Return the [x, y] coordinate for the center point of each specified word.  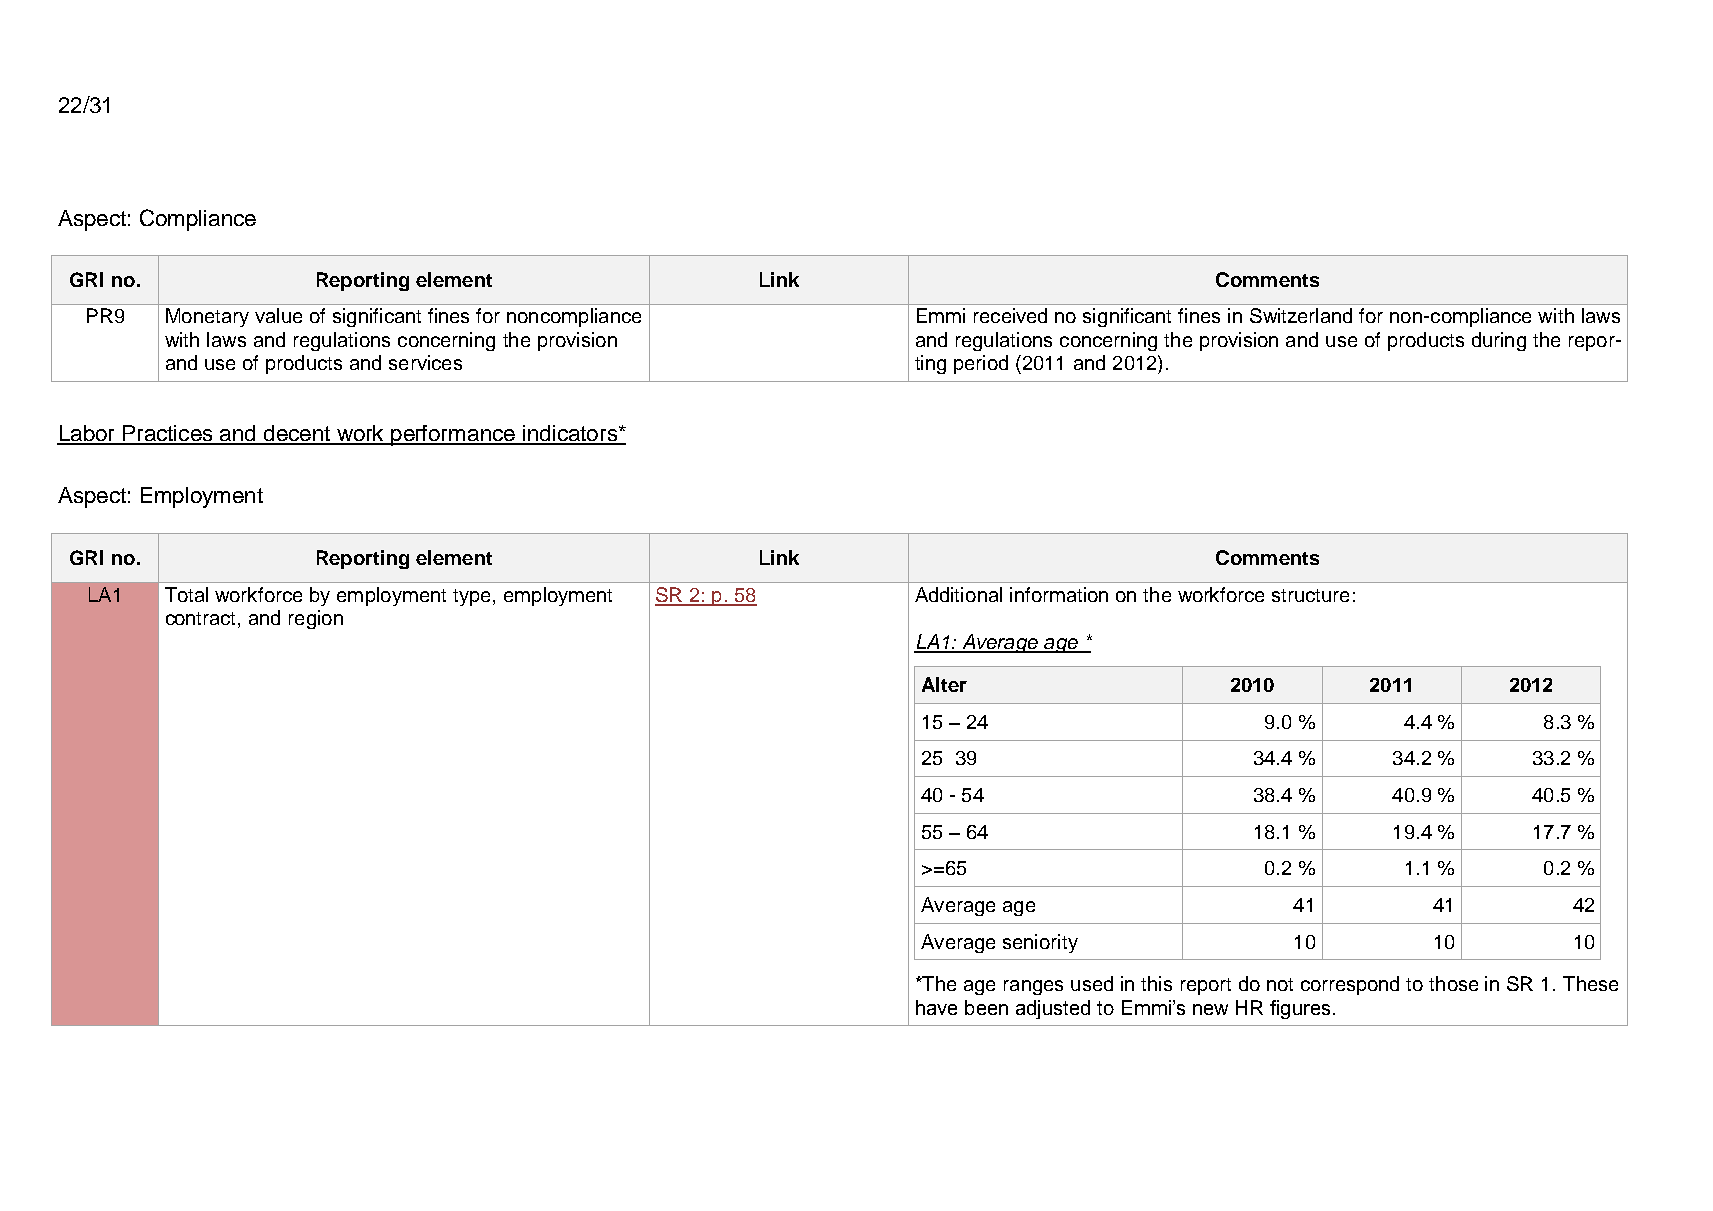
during [1499, 341]
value [278, 315]
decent [297, 434]
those [1453, 983]
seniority [1040, 943]
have [936, 1007]
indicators [570, 434]
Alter [944, 684]
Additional [958, 594]
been [986, 1007]
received [1010, 315]
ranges [1033, 987]
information [1059, 594]
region [316, 619]
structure [1310, 595]
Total [186, 594]
